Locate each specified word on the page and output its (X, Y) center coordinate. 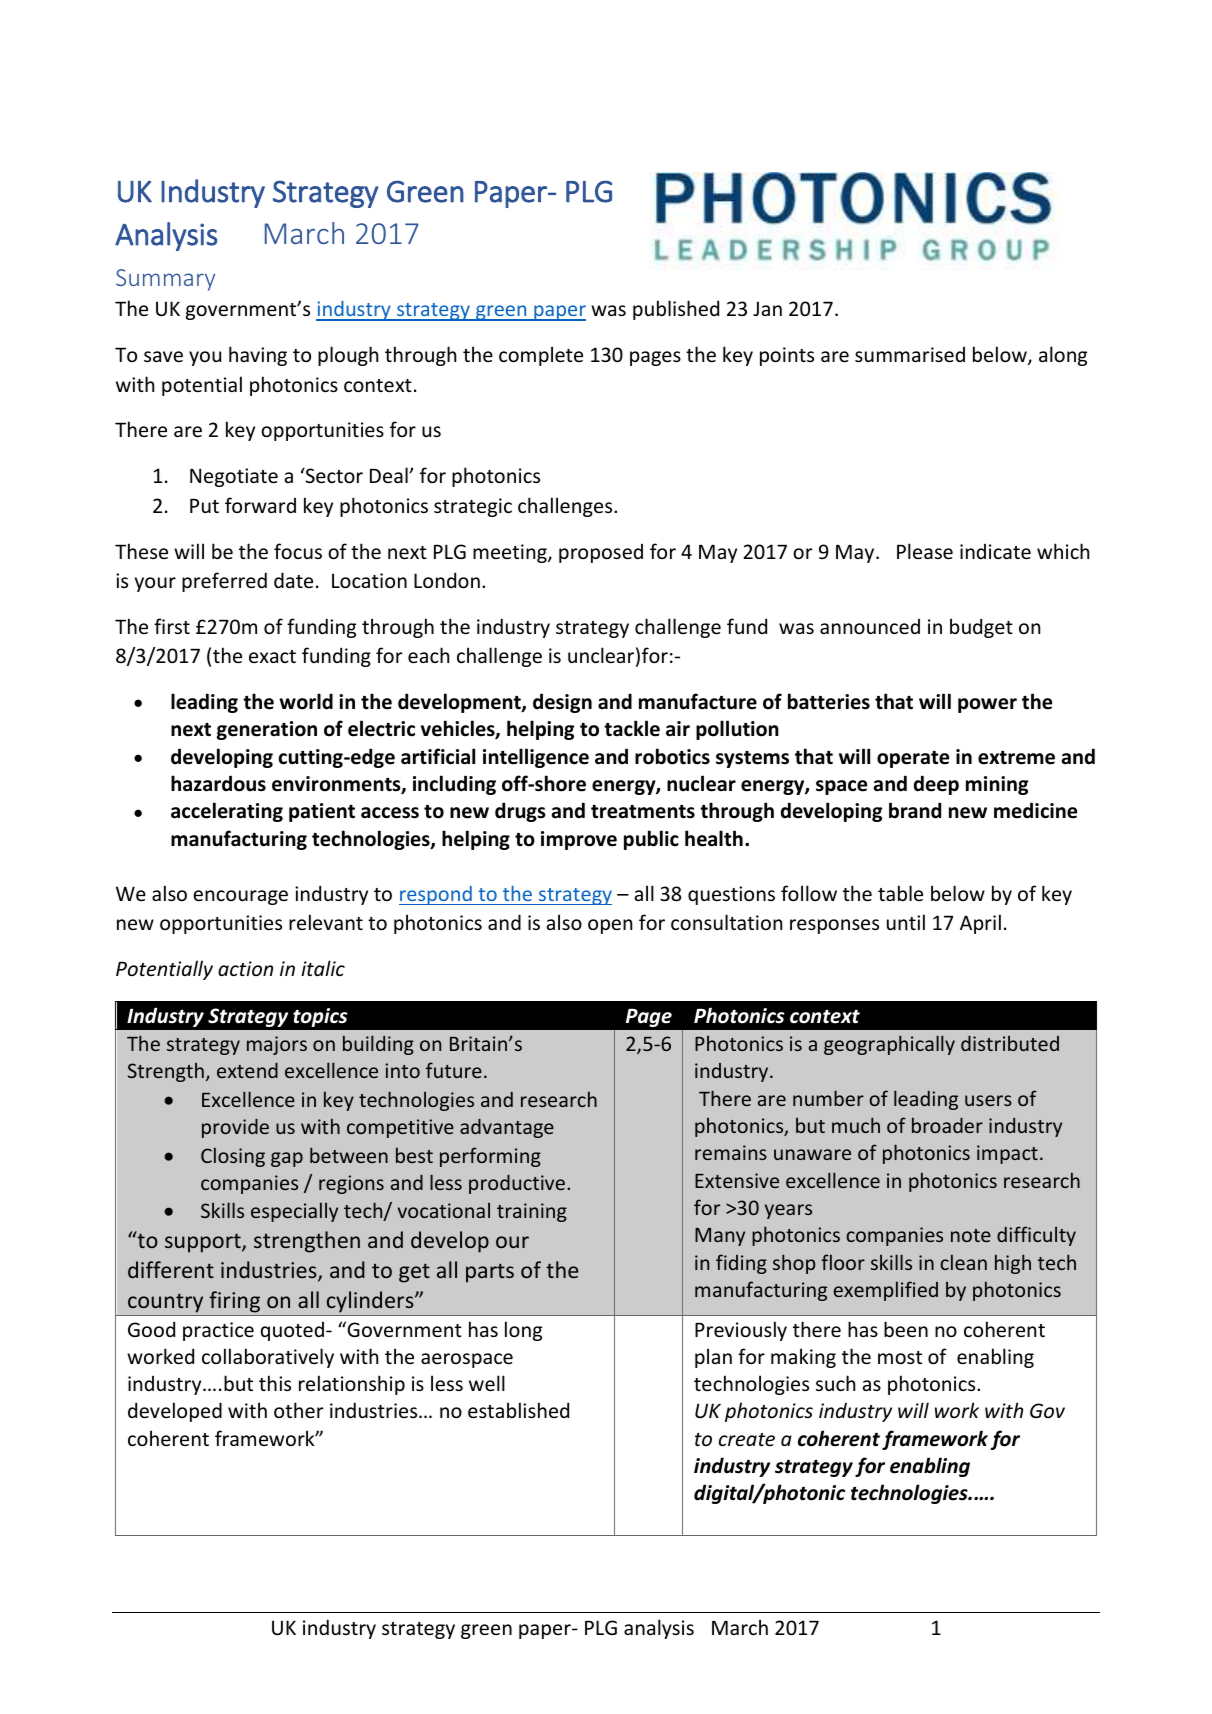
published (676, 310)
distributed (1010, 1043)
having (258, 356)
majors (277, 1045)
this (275, 1383)
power (987, 705)
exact (272, 656)
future (454, 1070)
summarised (910, 354)
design (562, 703)
